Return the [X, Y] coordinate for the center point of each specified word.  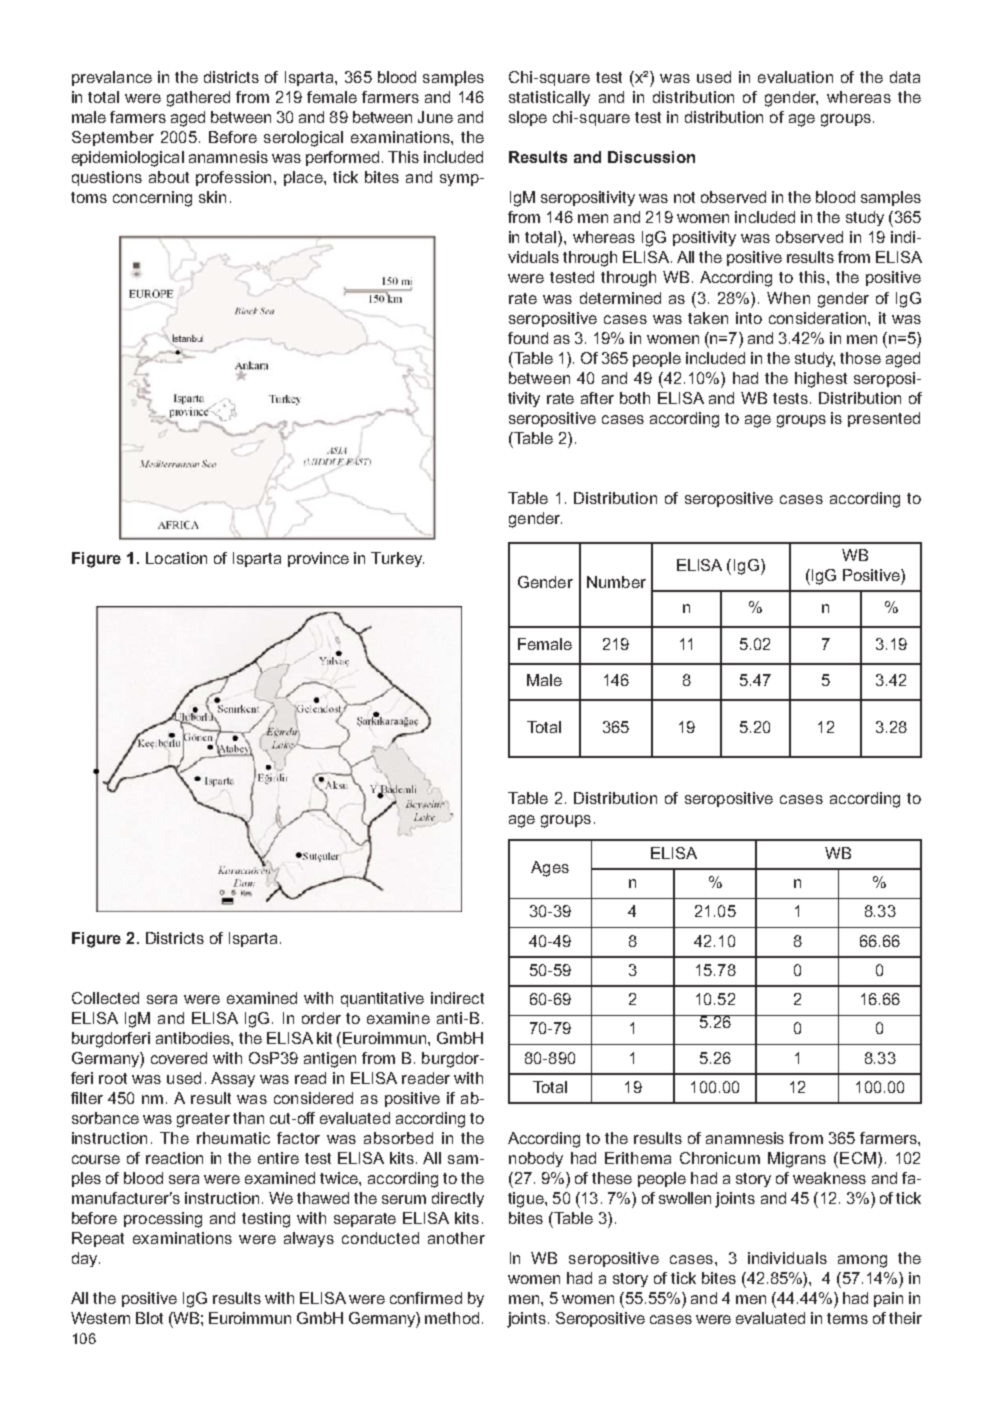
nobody [536, 1159]
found [528, 338]
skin [212, 197]
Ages [550, 869]
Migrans [797, 1160]
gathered [198, 99]
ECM [858, 1158]
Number [616, 582]
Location [176, 558]
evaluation [795, 77]
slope [528, 118]
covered [179, 1058]
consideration [819, 318]
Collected [105, 998]
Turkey [397, 559]
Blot [149, 1318]
